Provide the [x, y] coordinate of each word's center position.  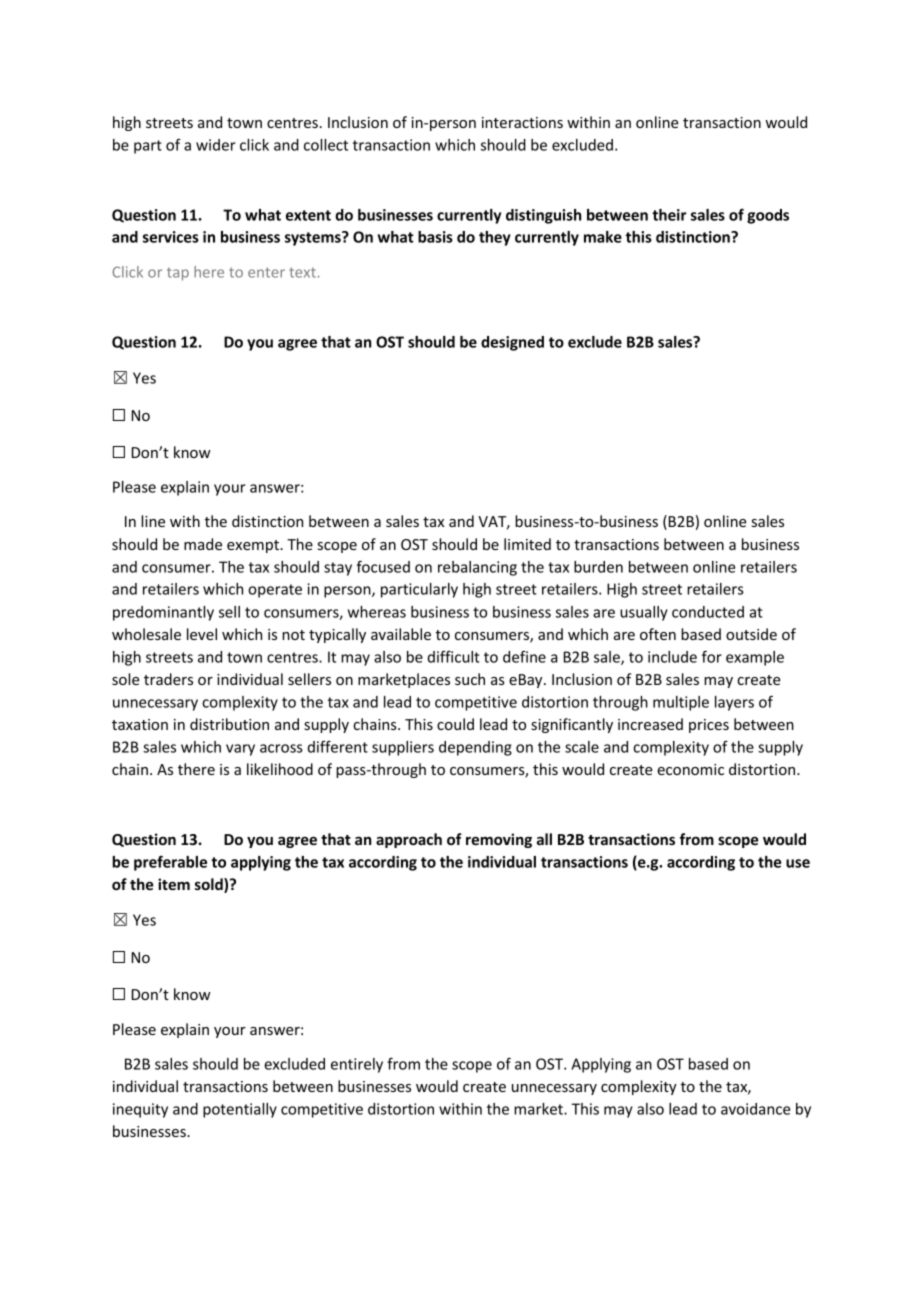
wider [216, 145]
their [669, 215]
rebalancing [477, 568]
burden [598, 567]
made [203, 544]
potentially [240, 1110]
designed [512, 343]
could [455, 724]
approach [409, 840]
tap [178, 274]
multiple [681, 703]
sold [210, 885]
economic [690, 769]
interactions [522, 122]
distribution [229, 724]
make [603, 237]
